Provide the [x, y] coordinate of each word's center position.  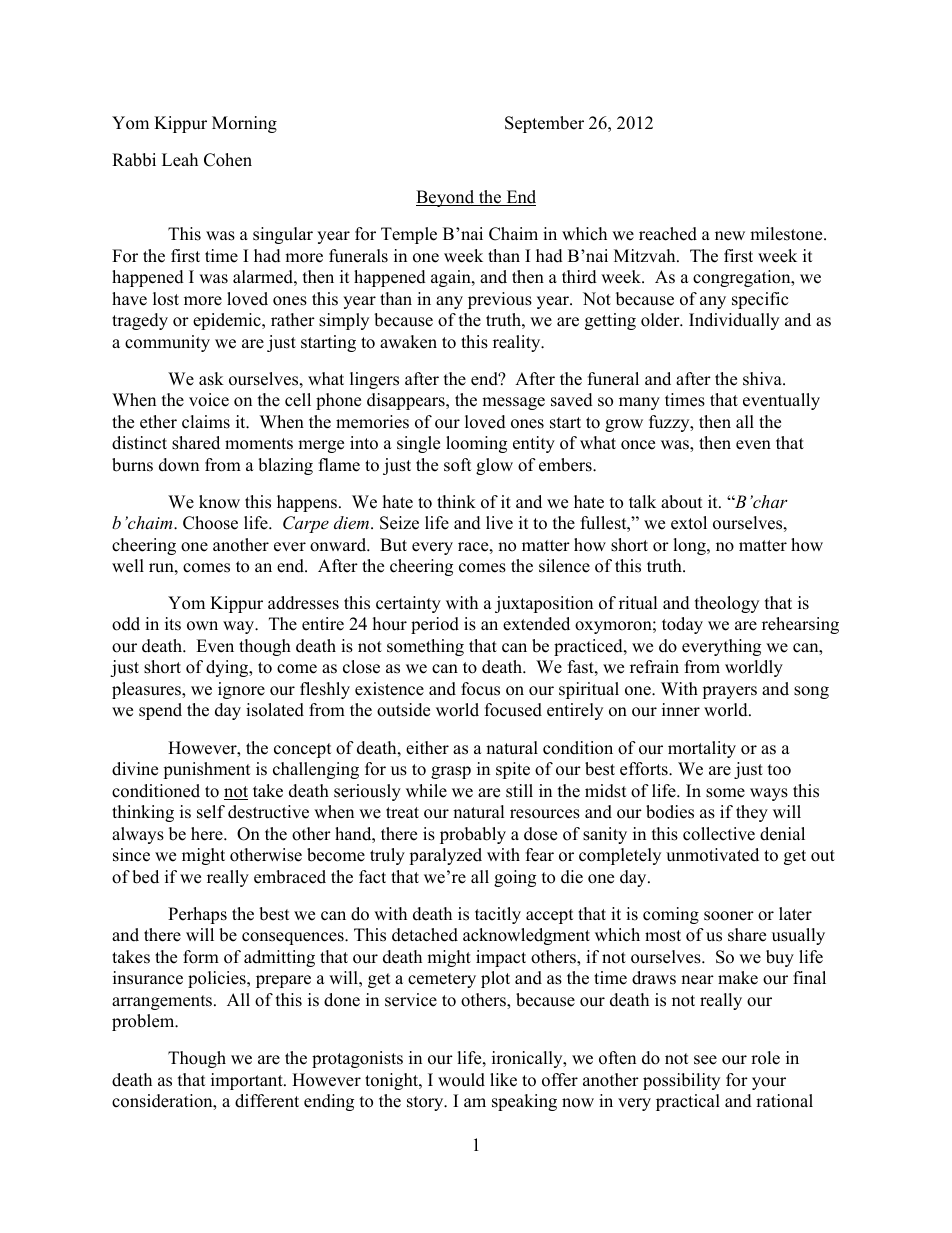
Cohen [228, 160]
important [248, 1081]
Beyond [446, 198]
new [730, 236]
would [461, 1080]
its [173, 624]
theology [727, 604]
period [435, 625]
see [705, 1060]
